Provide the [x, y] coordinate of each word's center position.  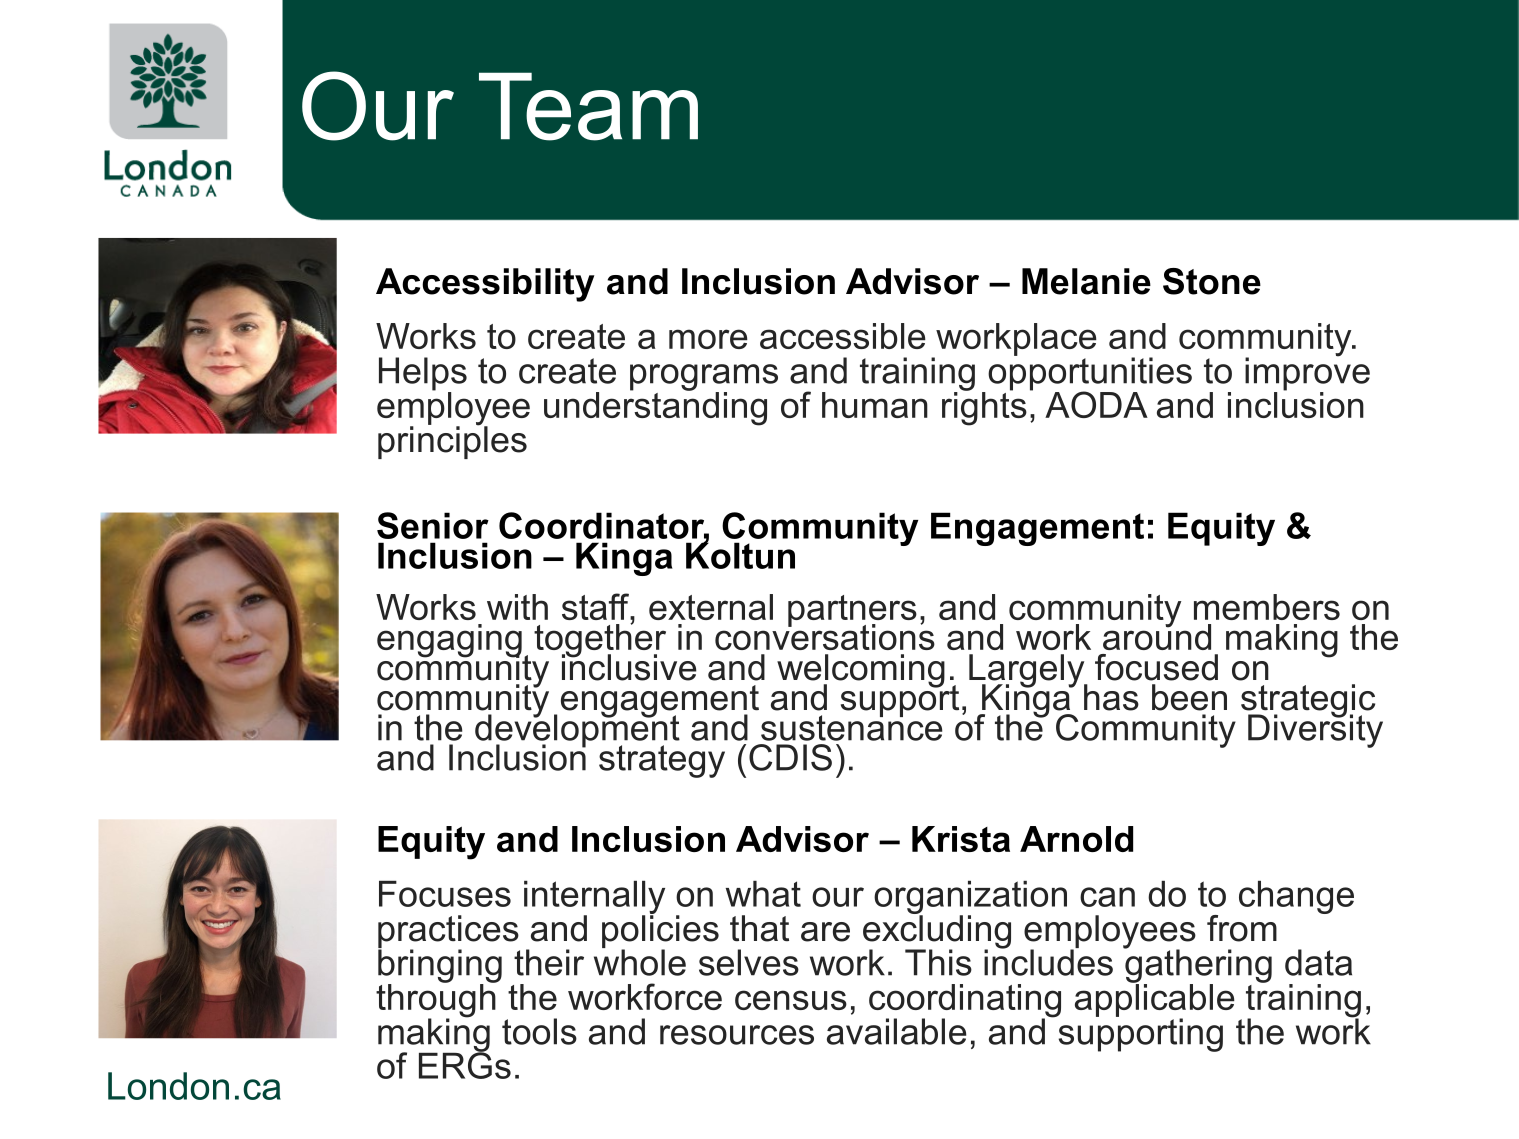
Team [588, 106]
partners [852, 612]
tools [539, 1031]
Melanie [1086, 281]
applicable [1155, 1000]
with [517, 607]
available [896, 1031]
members [1267, 607]
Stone [1212, 281]
